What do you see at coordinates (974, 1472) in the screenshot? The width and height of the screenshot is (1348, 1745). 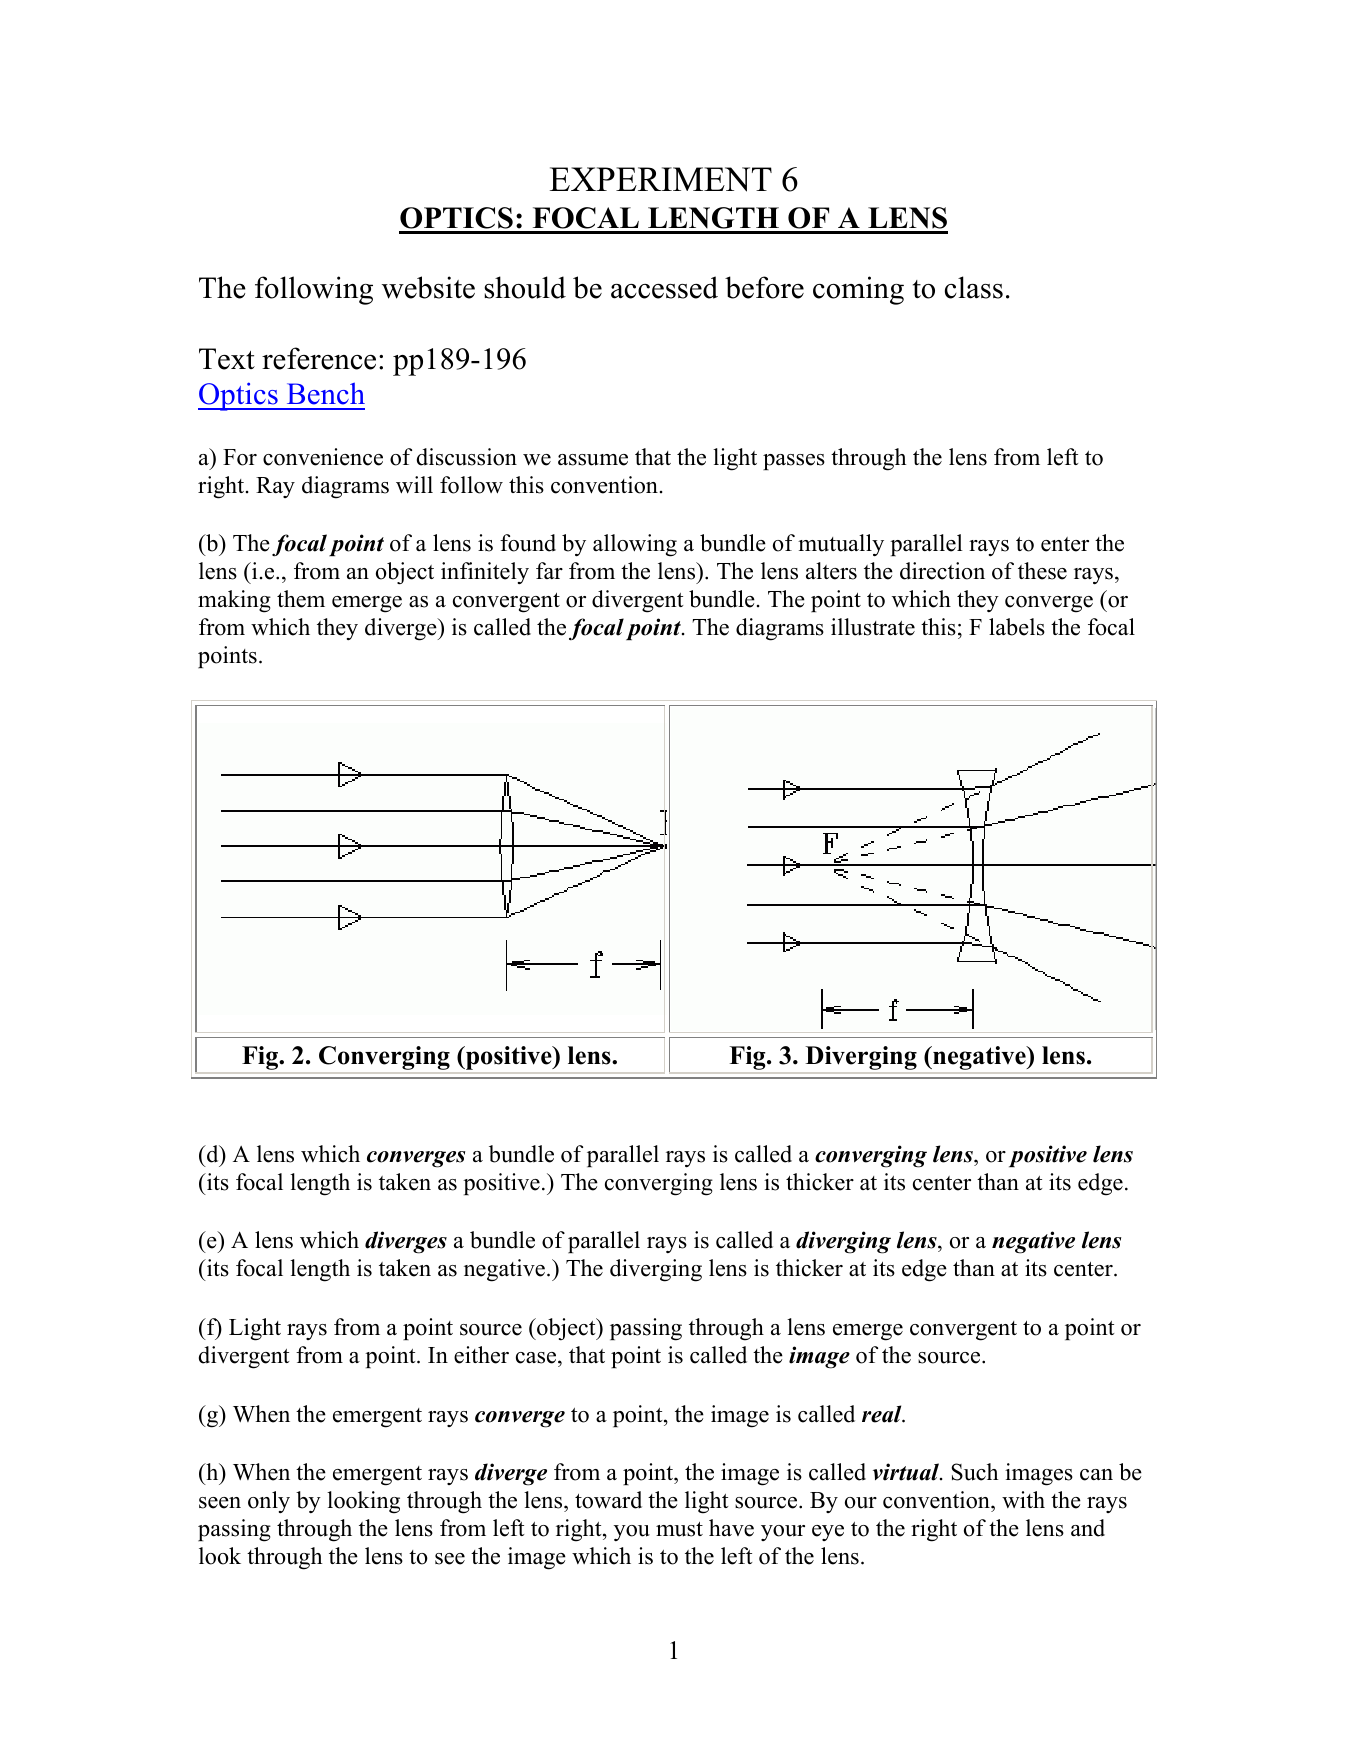 I see `Such` at bounding box center [974, 1472].
